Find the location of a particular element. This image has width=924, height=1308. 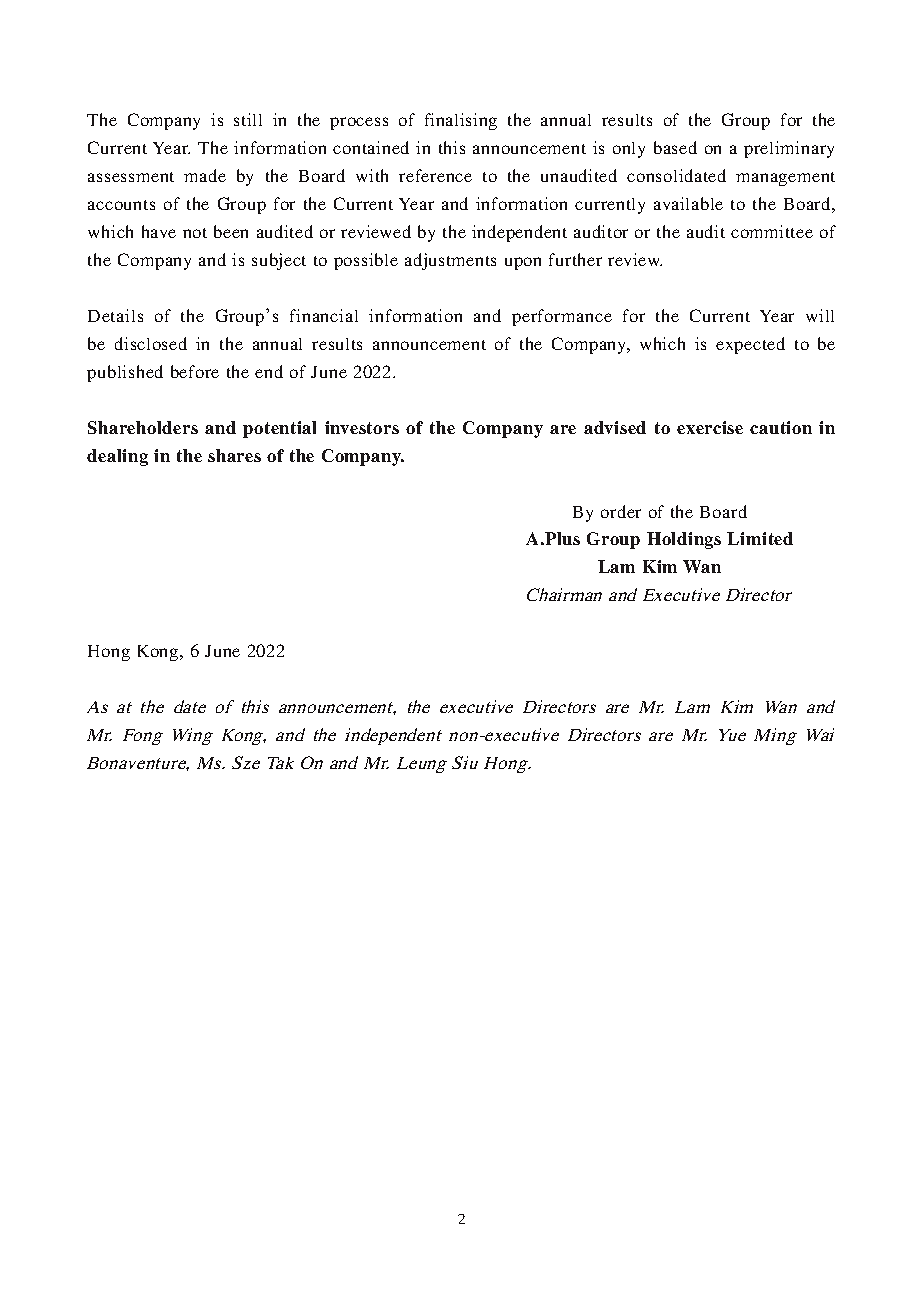

shares is located at coordinates (234, 455).
